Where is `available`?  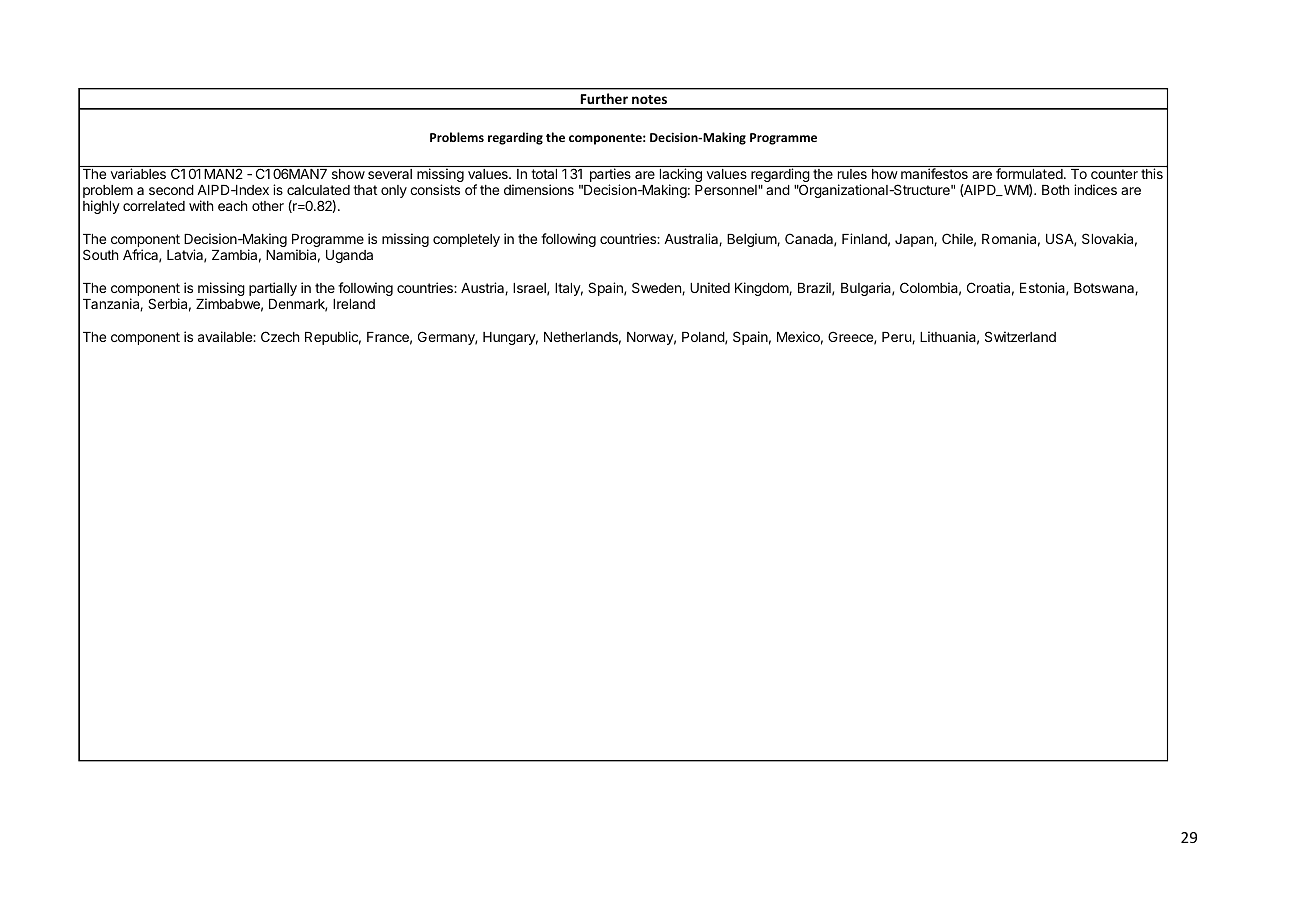
available is located at coordinates (226, 336).
